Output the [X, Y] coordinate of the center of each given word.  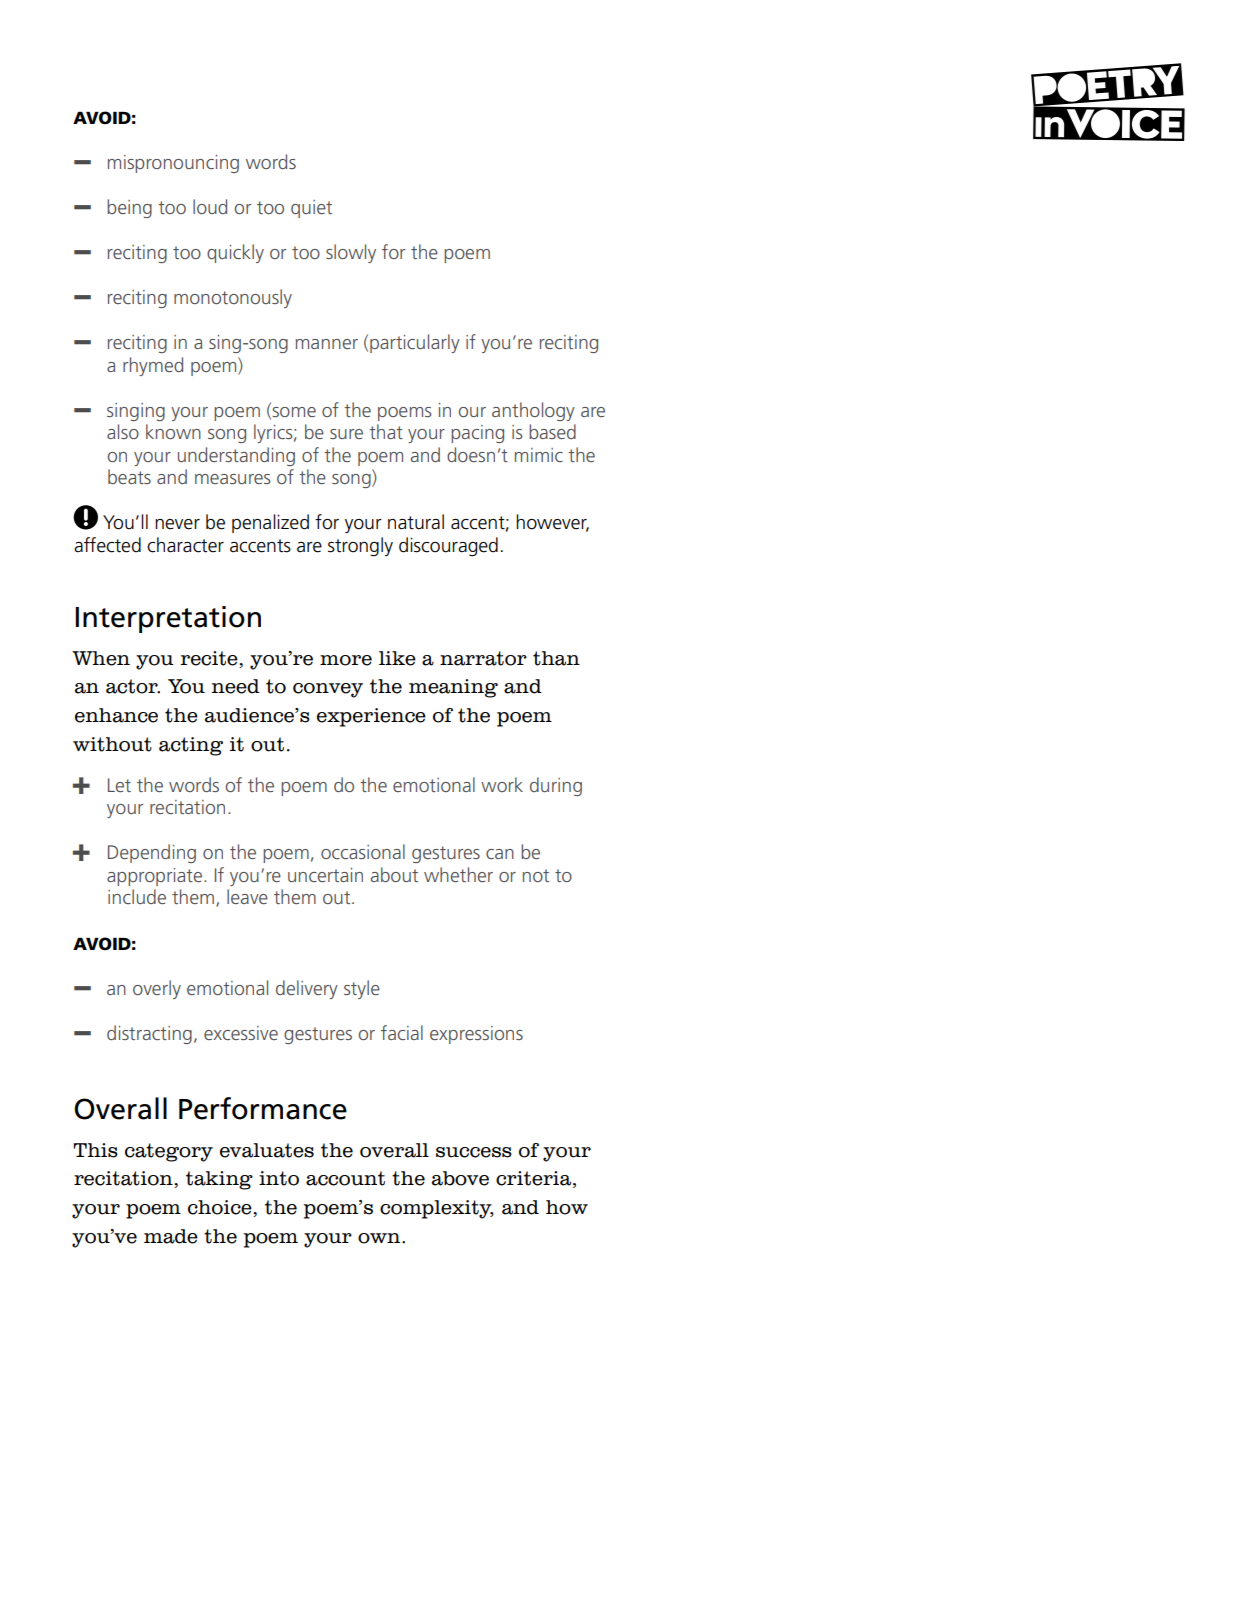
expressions [476, 1035]
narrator [483, 658]
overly [157, 989]
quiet [311, 209]
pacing [477, 434]
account [345, 1178]
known [173, 431]
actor [133, 686]
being [129, 208]
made [171, 1236]
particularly [415, 343]
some [293, 411]
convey [328, 690]
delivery [307, 989]
